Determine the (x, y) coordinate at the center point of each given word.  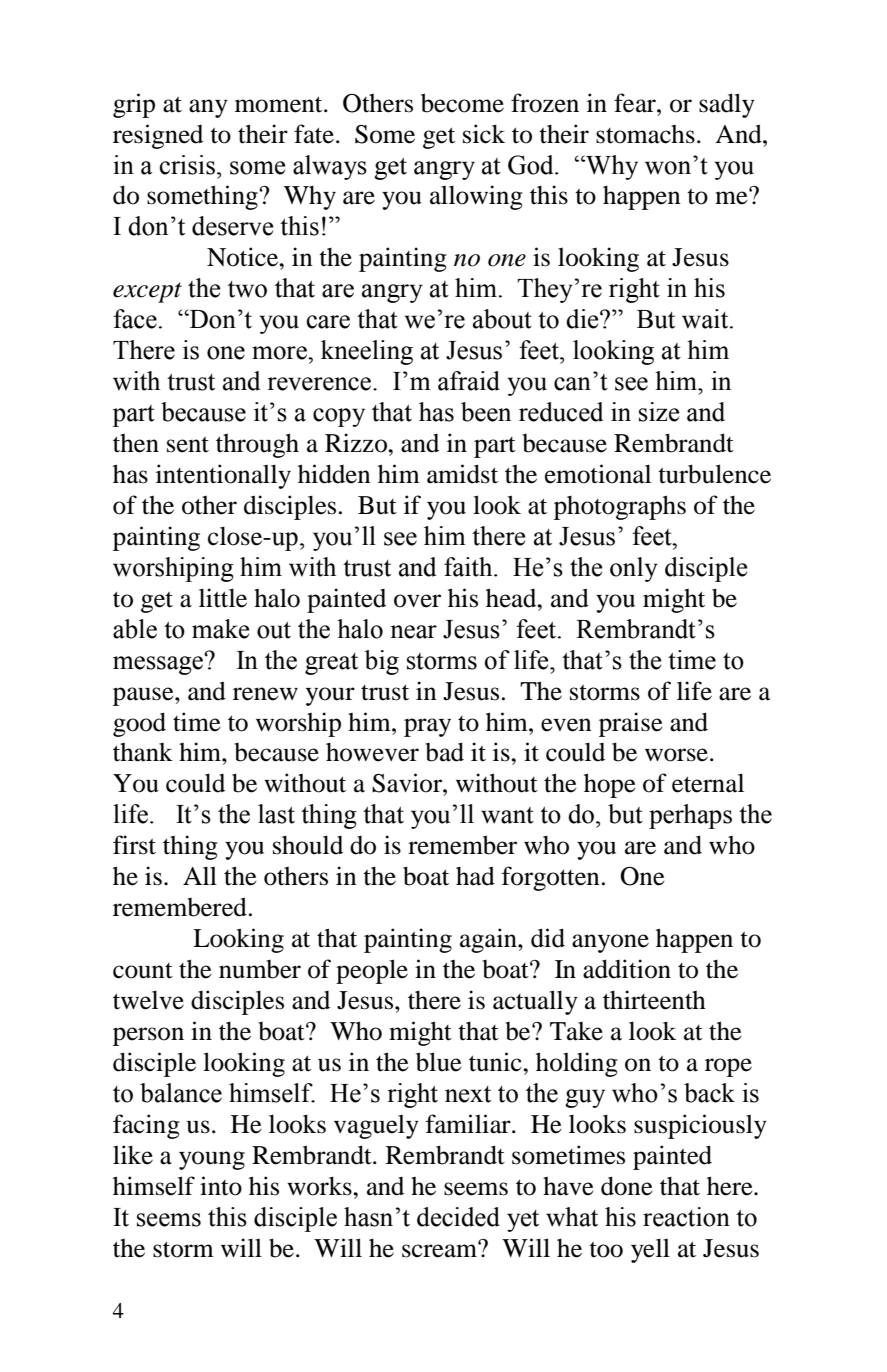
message (159, 664)
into (221, 1186)
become (462, 103)
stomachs (645, 134)
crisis (187, 165)
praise (631, 724)
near (413, 632)
